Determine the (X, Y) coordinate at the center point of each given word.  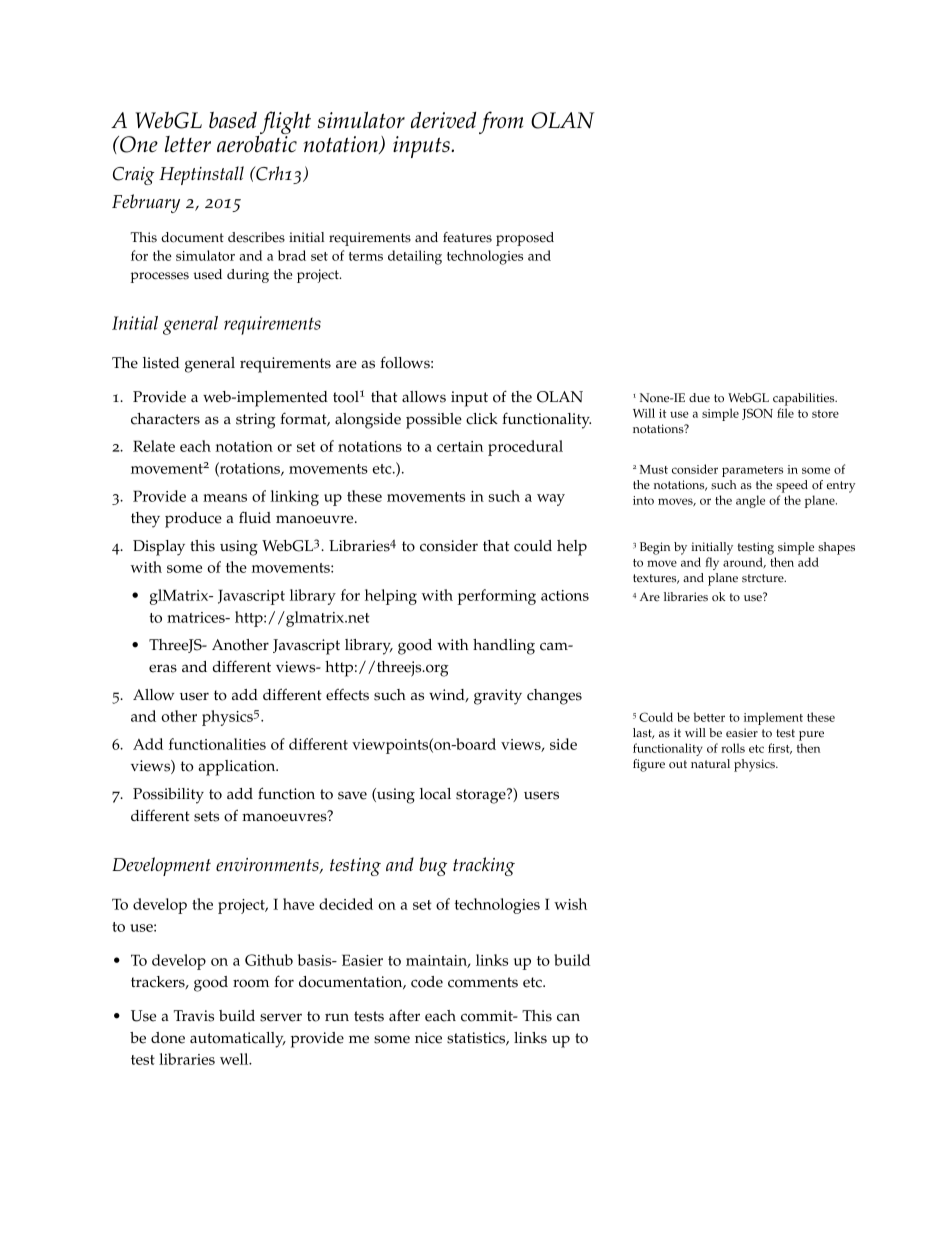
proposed (525, 239)
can (568, 1017)
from (501, 122)
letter (188, 144)
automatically (238, 1040)
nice (428, 1038)
